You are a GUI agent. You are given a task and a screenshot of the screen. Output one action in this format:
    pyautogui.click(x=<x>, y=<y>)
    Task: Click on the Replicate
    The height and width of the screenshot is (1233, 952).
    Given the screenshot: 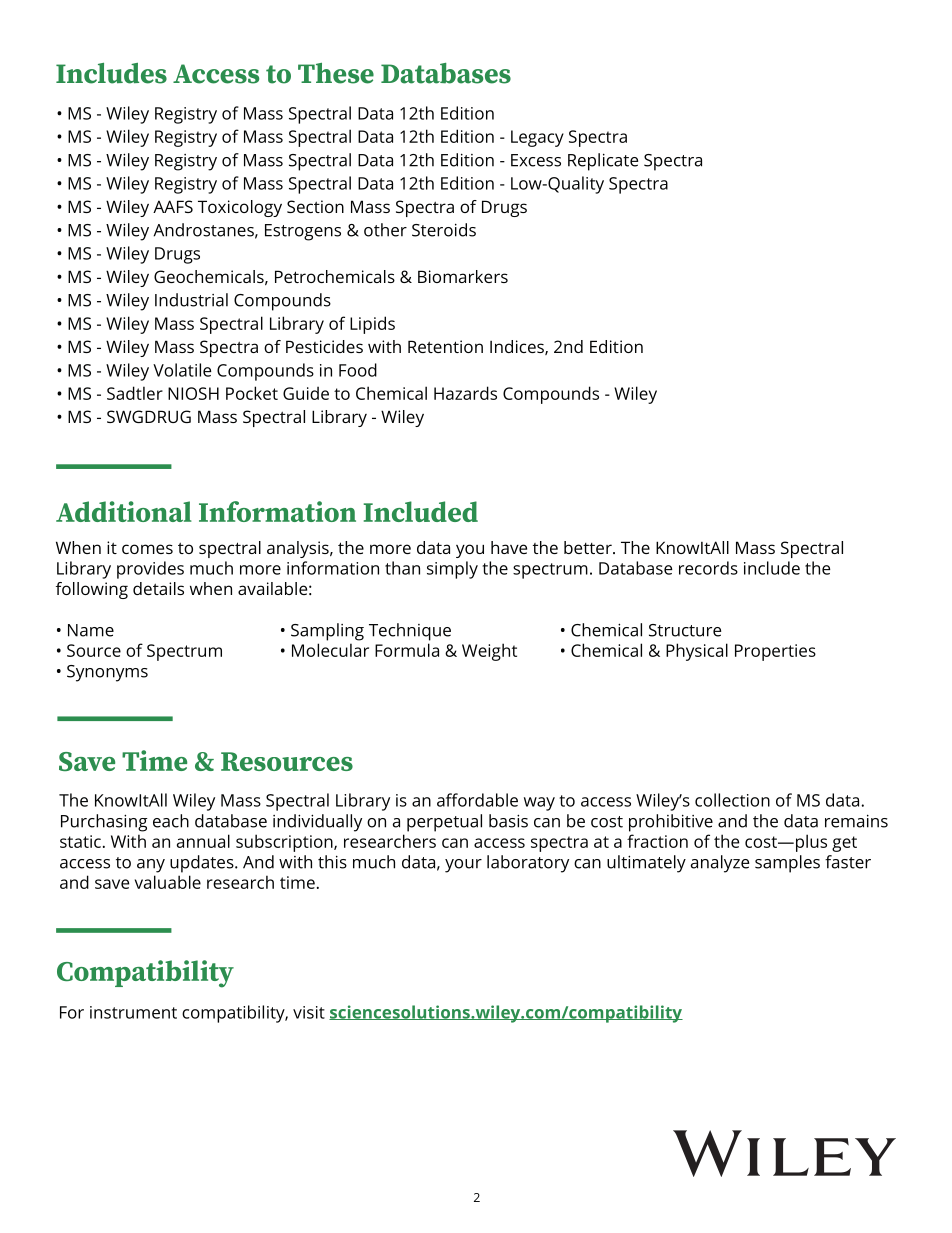 What is the action you would take?
    pyautogui.click(x=603, y=162)
